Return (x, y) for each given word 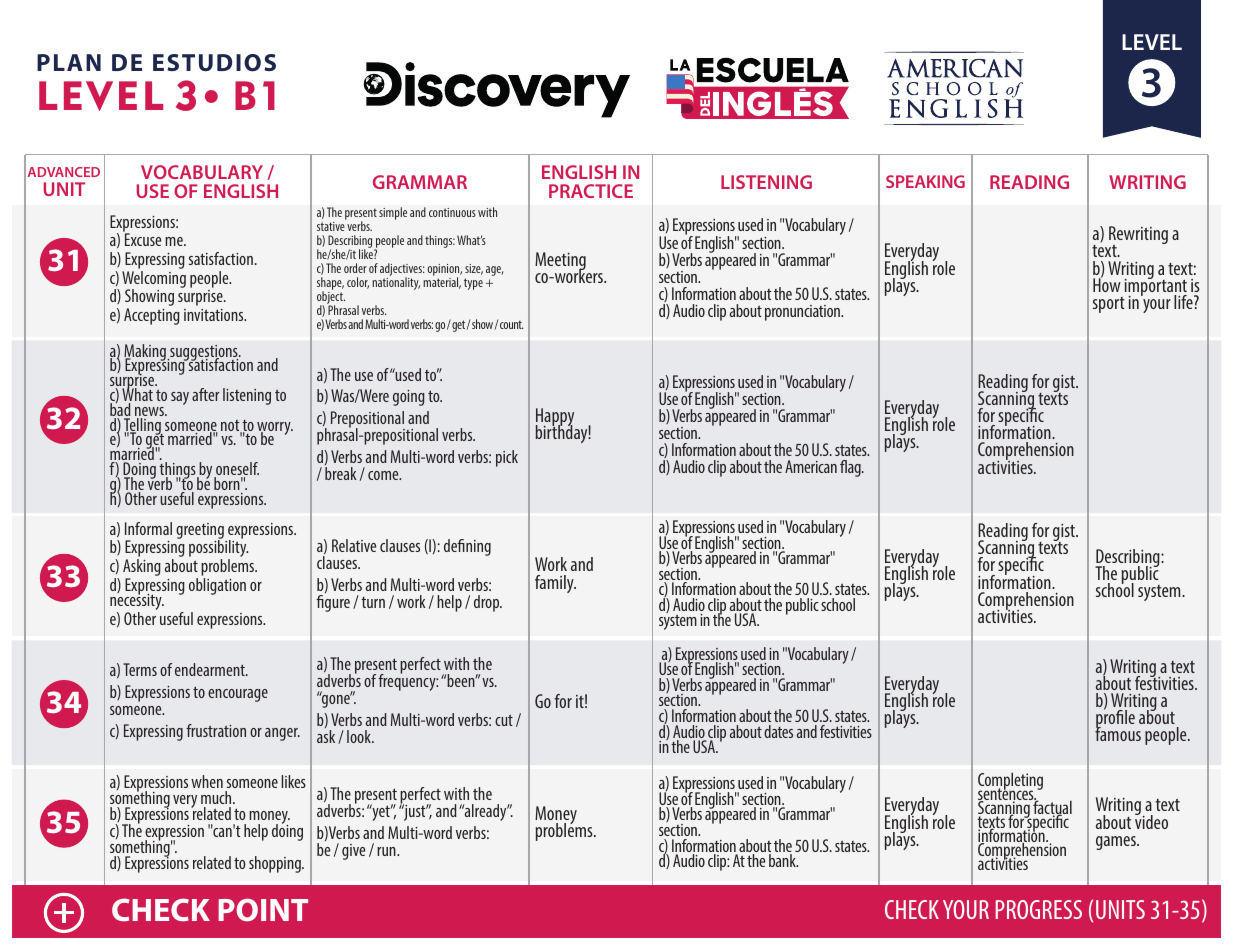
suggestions (204, 354)
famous (1118, 733)
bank (783, 860)
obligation (217, 586)
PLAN (69, 62)
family (555, 584)
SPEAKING (925, 181)
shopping (276, 864)
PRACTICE (591, 191)
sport (1109, 305)
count (512, 324)
